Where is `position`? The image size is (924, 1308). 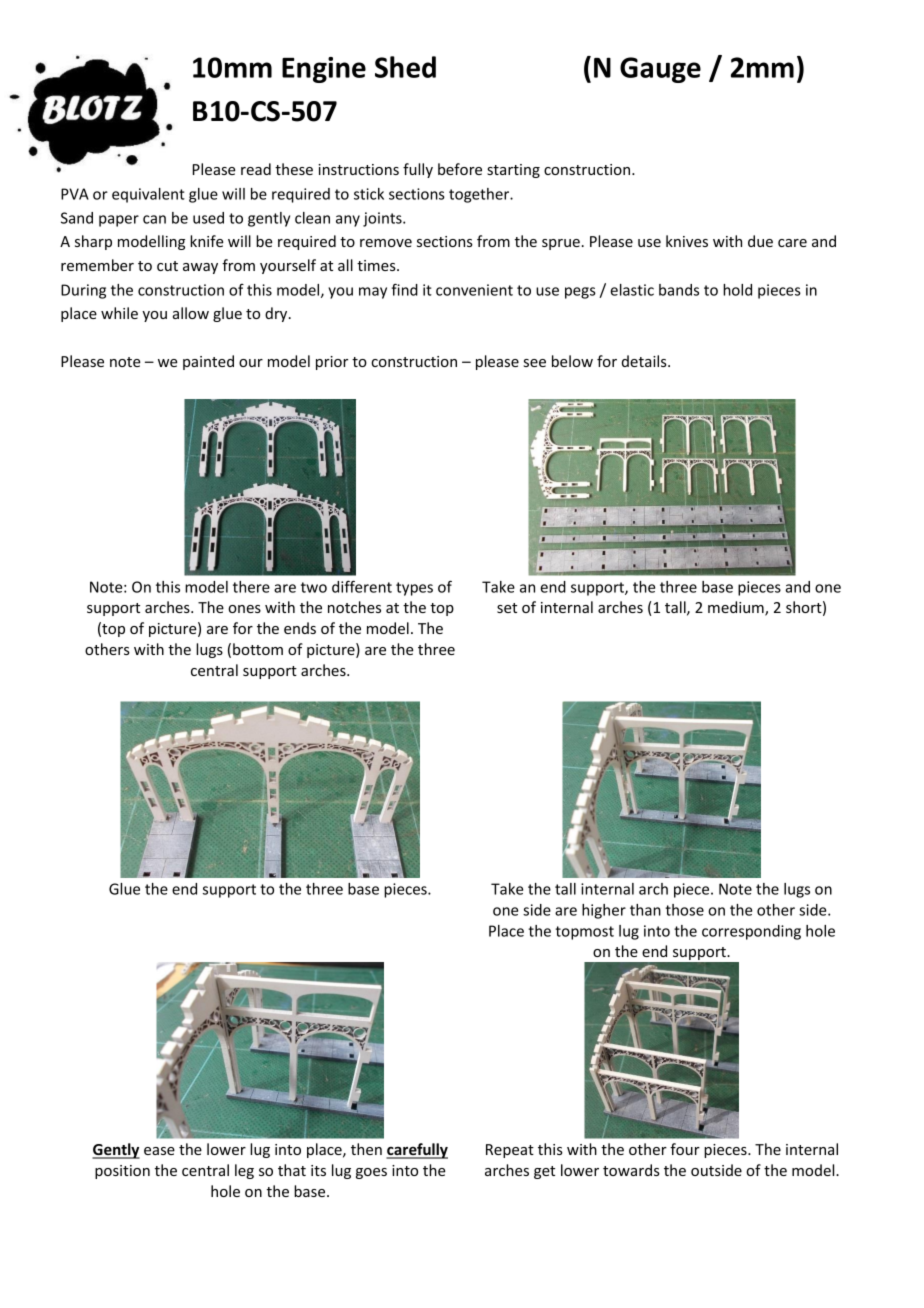
position is located at coordinates (122, 1172).
